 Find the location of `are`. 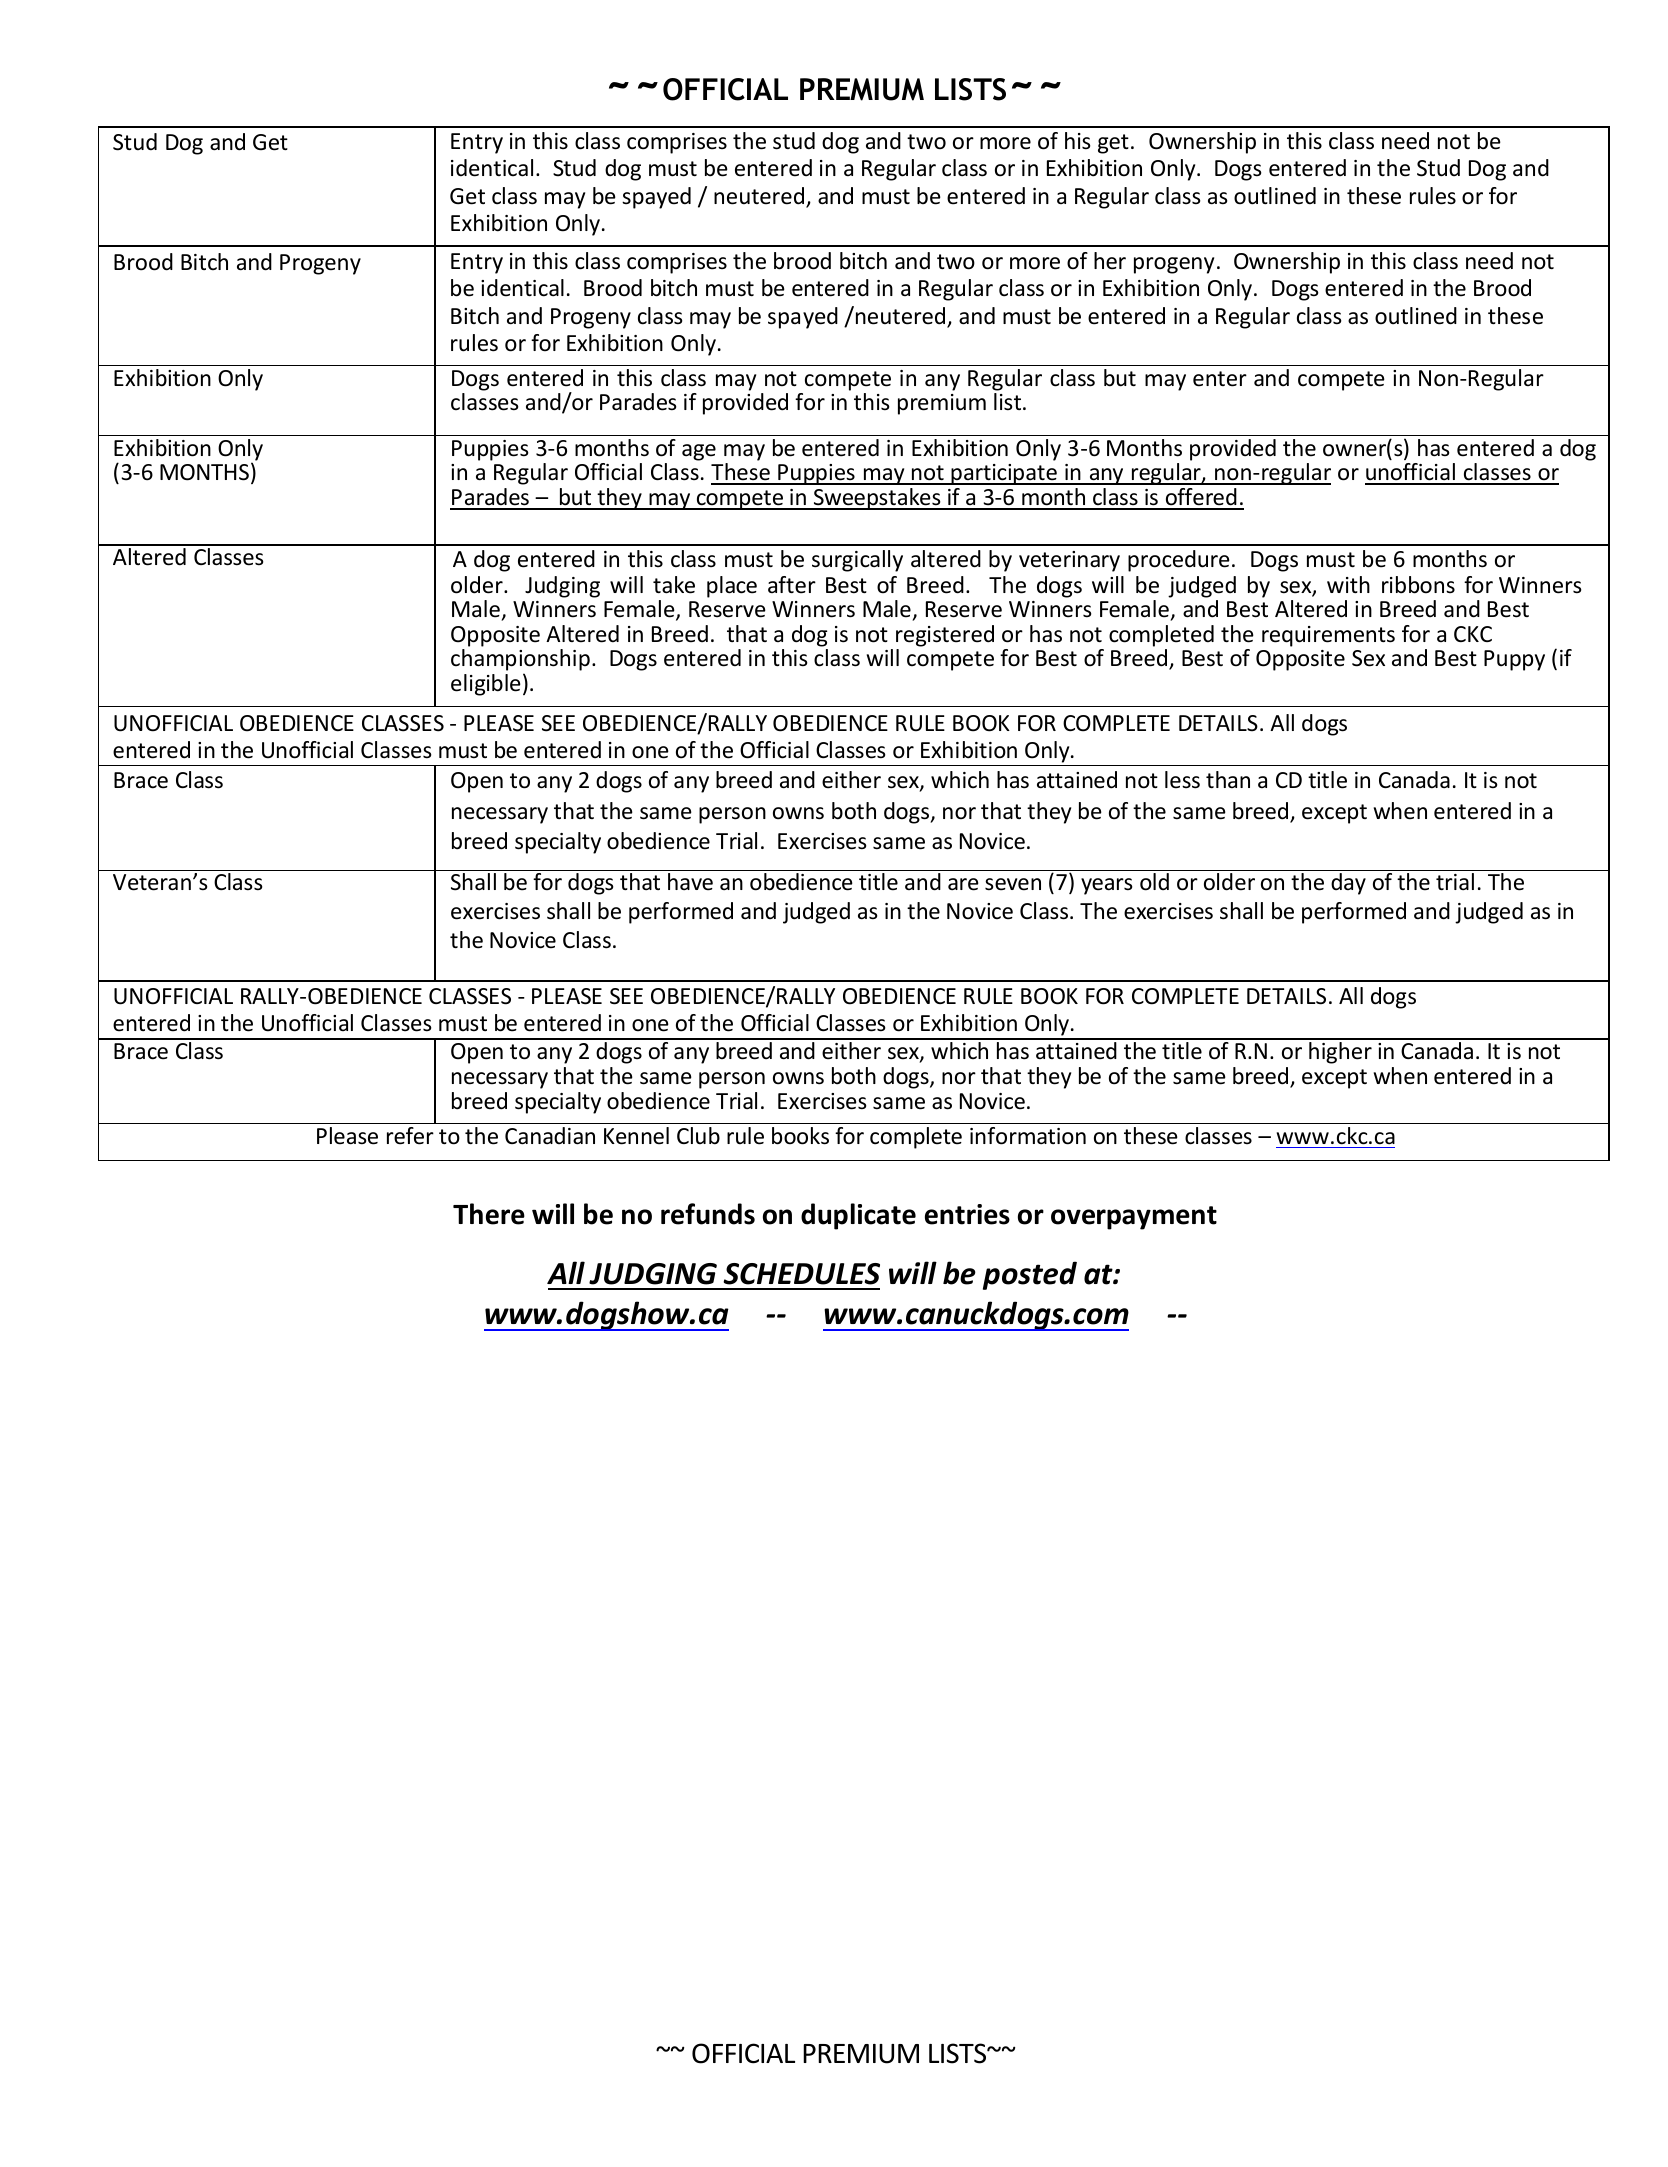

are is located at coordinates (963, 884).
